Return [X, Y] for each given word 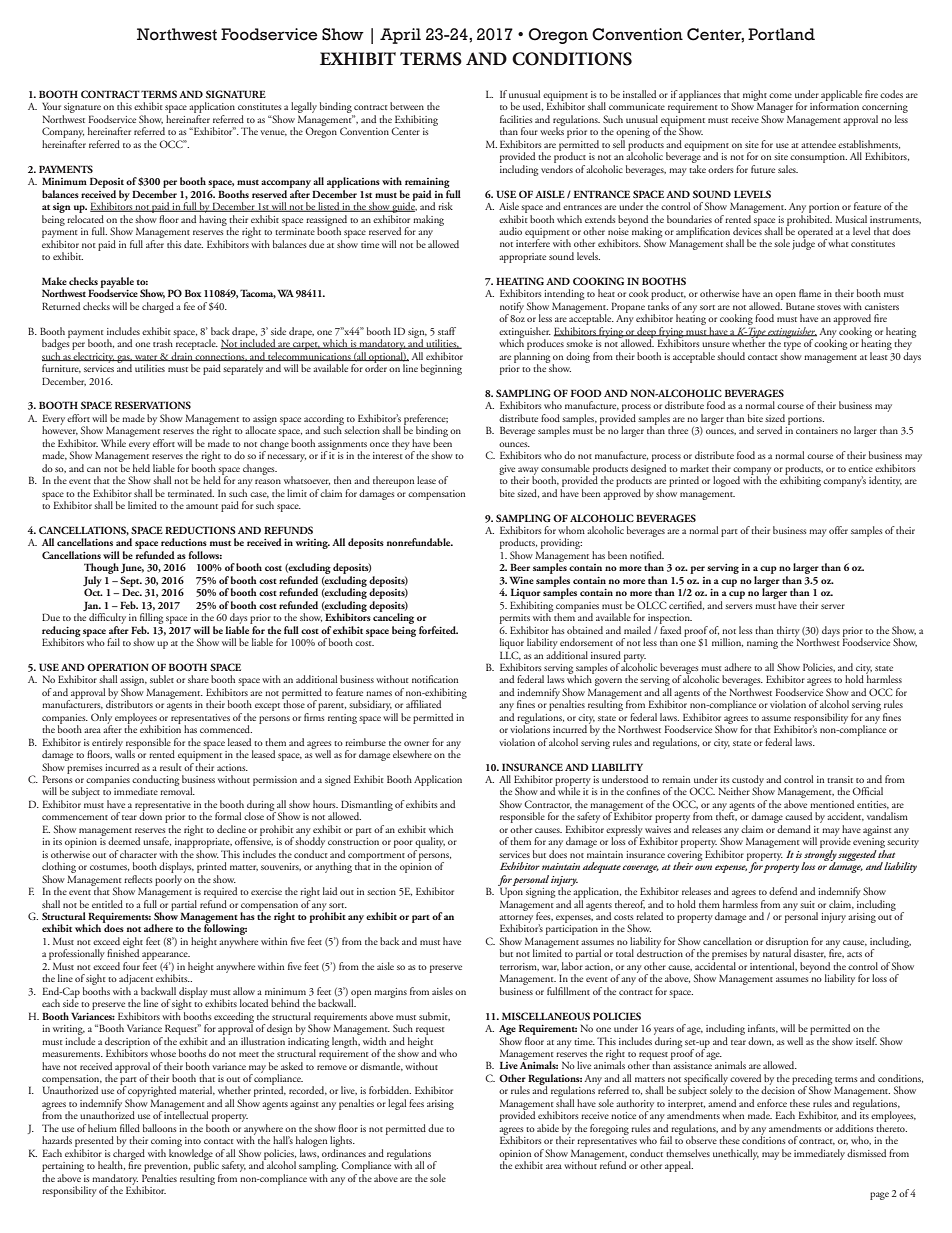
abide [548, 1128]
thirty [788, 632]
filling [151, 620]
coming [166, 1143]
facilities [516, 119]
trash [163, 343]
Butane [800, 306]
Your [51, 106]
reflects [138, 879]
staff [447, 331]
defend [783, 891]
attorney [516, 920]
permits [515, 619]
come [780, 95]
